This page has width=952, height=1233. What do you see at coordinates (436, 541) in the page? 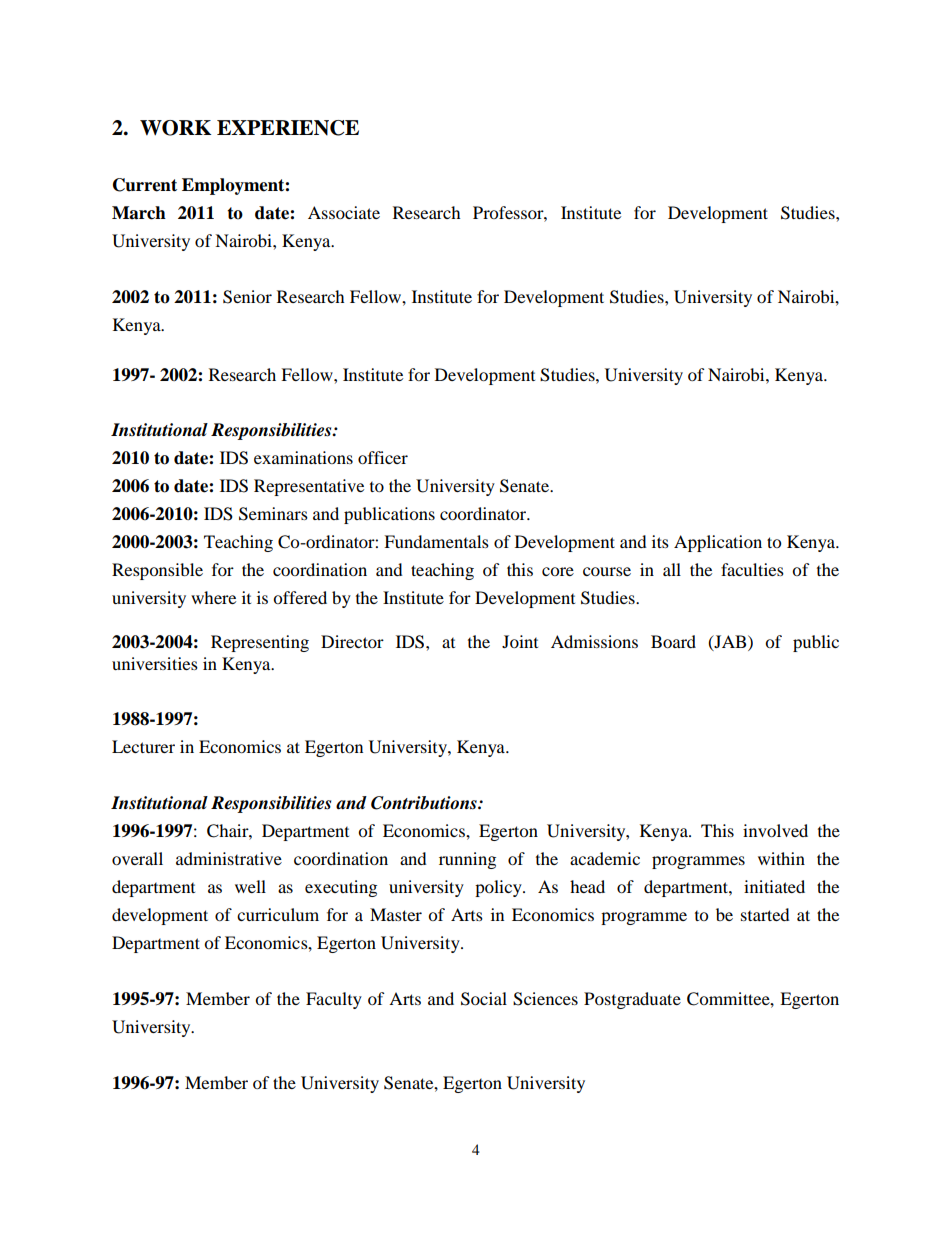
I see `Fundamentals` at bounding box center [436, 541].
